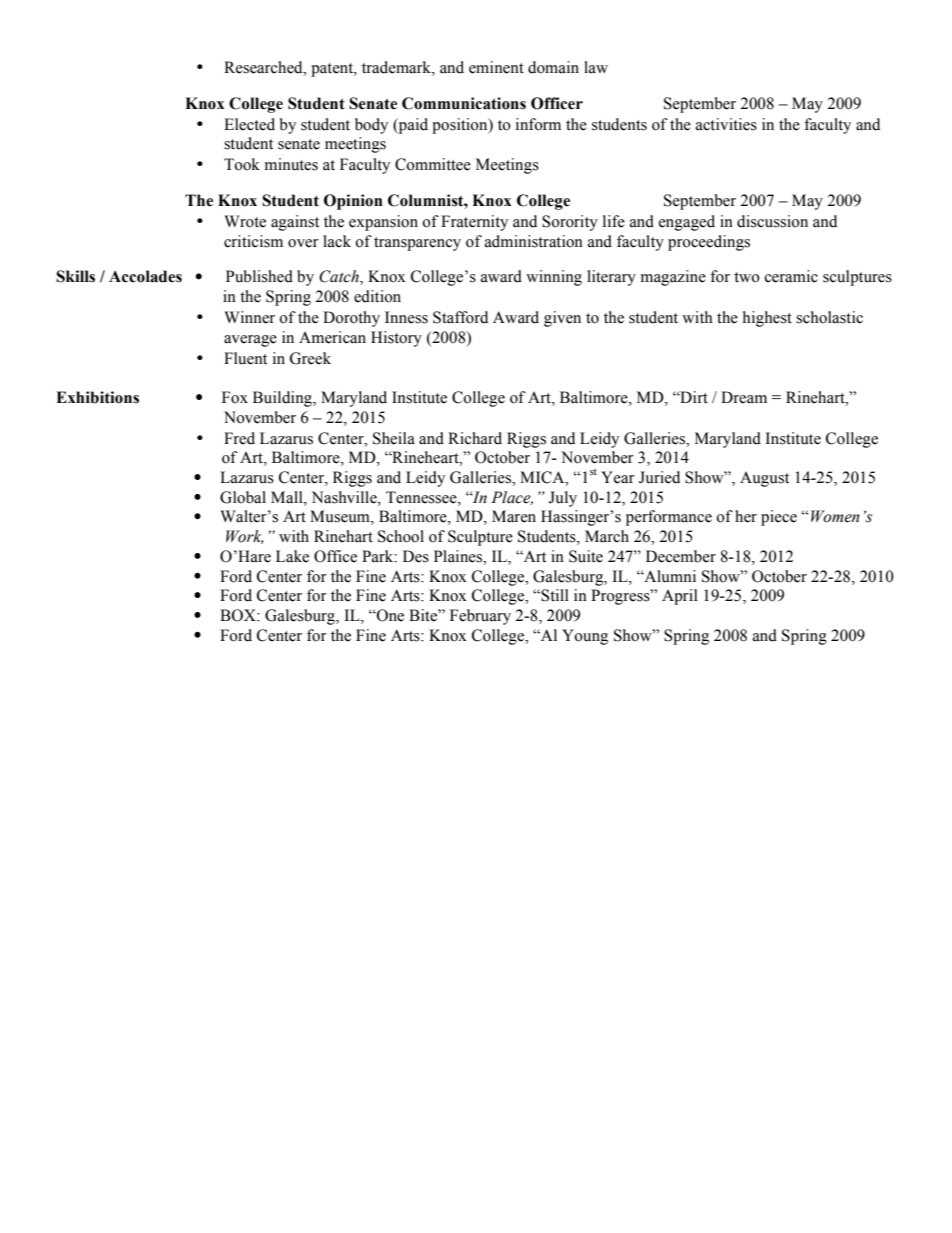  Describe the element at coordinates (772, 221) in the document. I see `discussion` at that location.
